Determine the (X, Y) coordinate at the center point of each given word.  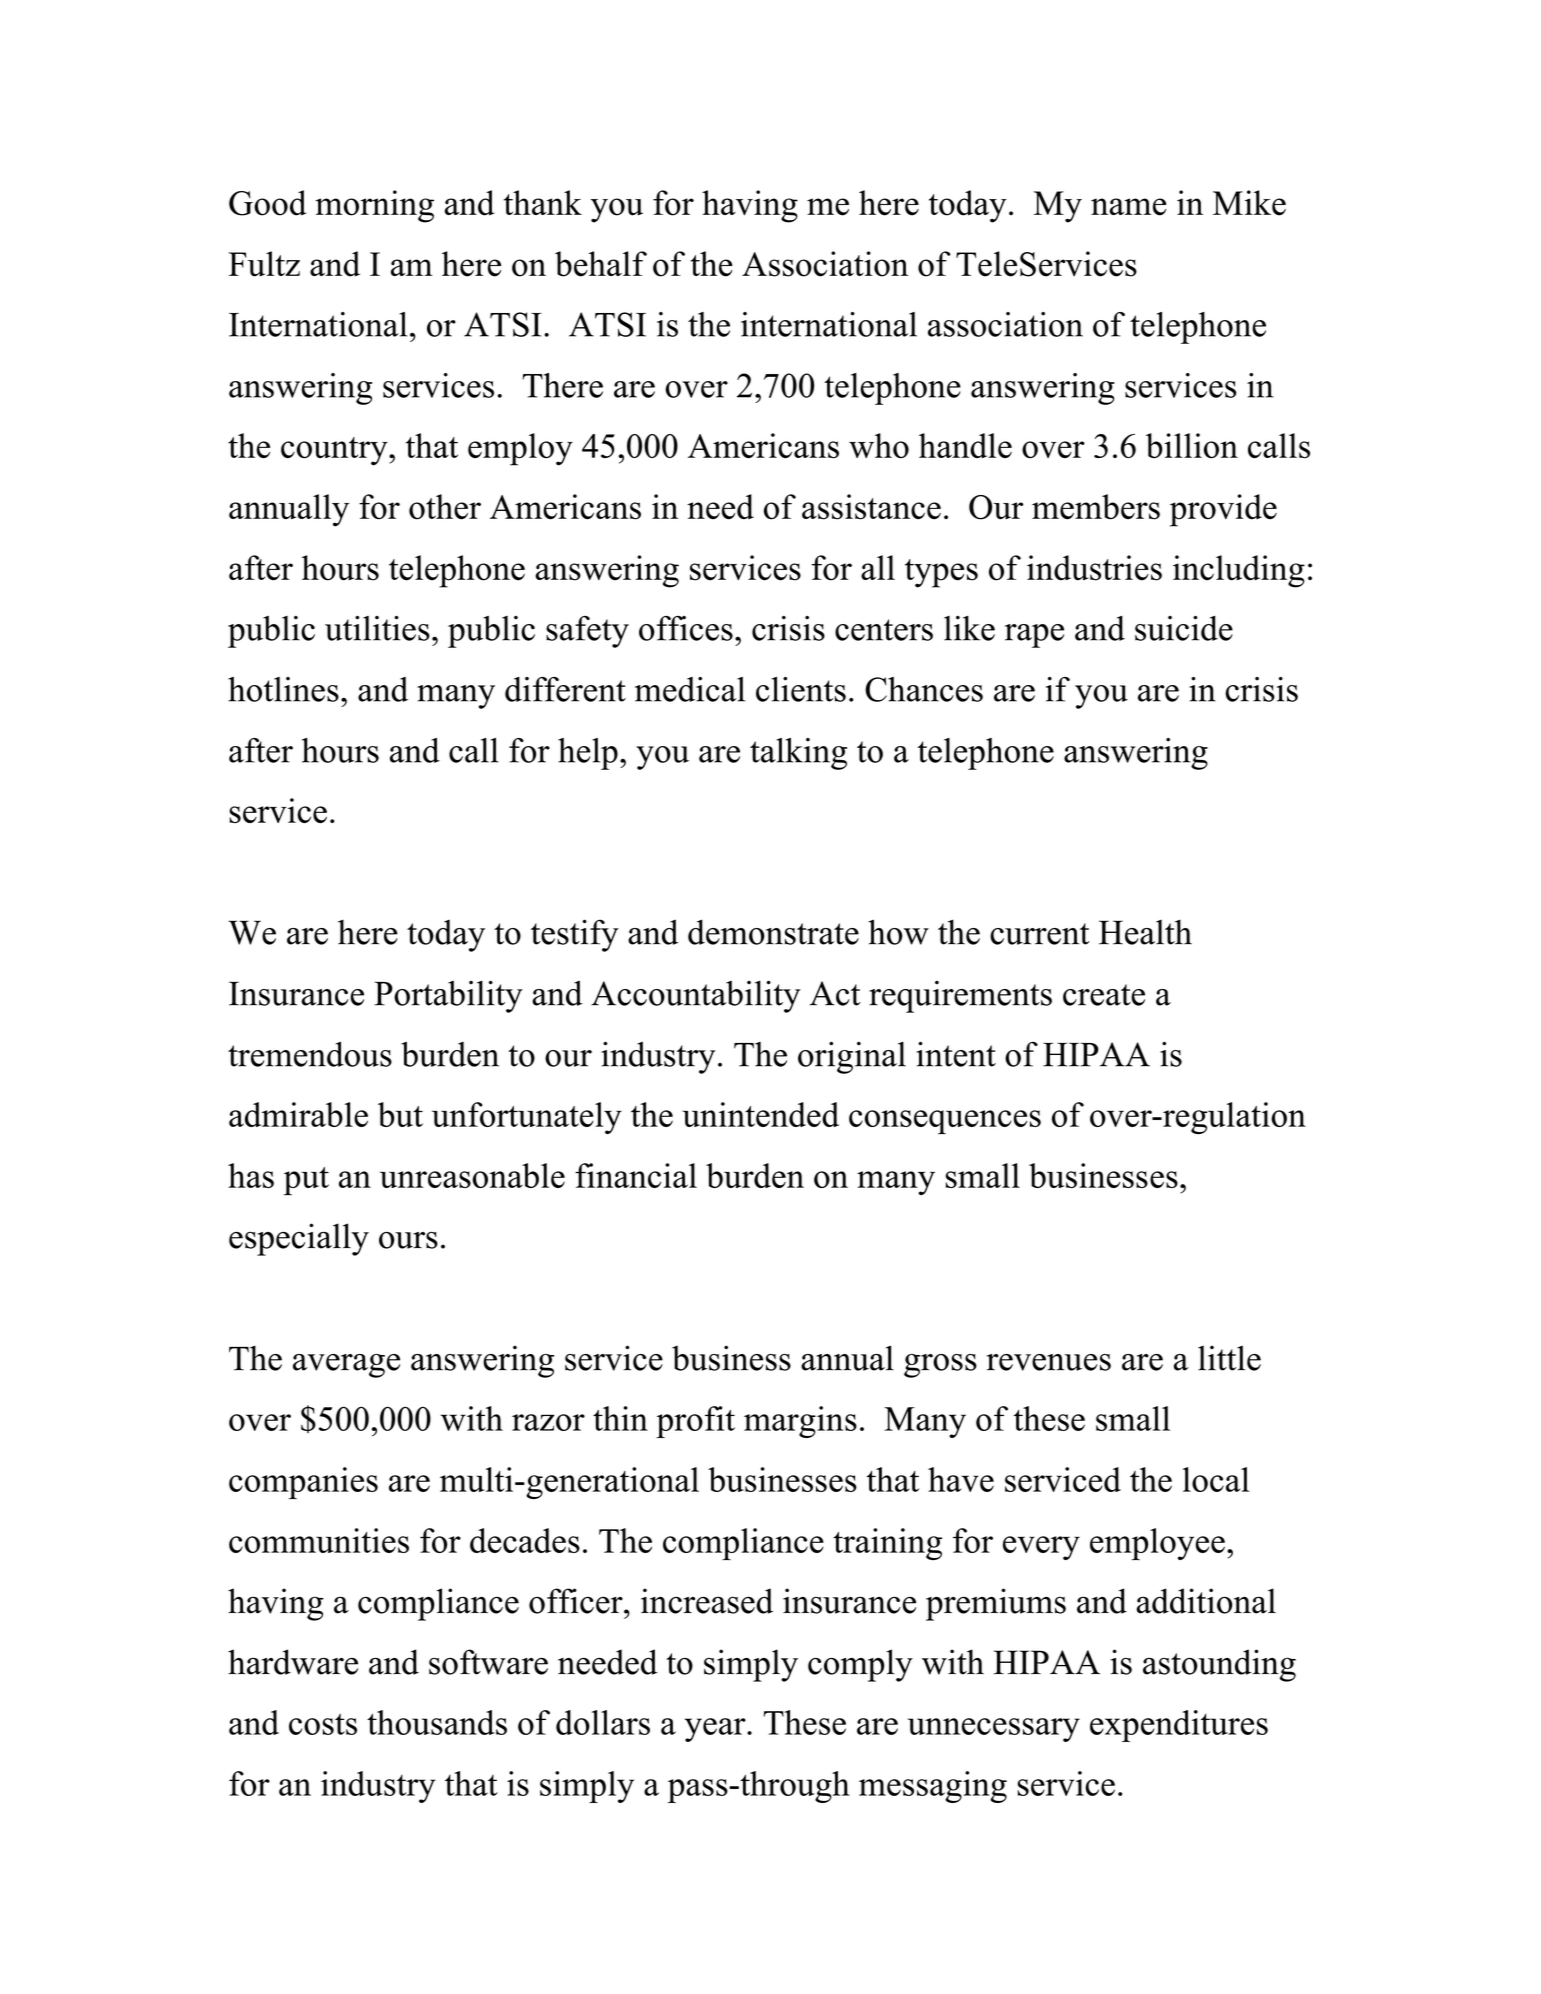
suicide (1184, 628)
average (346, 1366)
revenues (1049, 1362)
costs (323, 1724)
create (1104, 995)
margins (800, 1422)
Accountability (696, 996)
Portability (448, 996)
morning (374, 206)
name (1128, 207)
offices (686, 628)
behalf (601, 264)
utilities (377, 628)
